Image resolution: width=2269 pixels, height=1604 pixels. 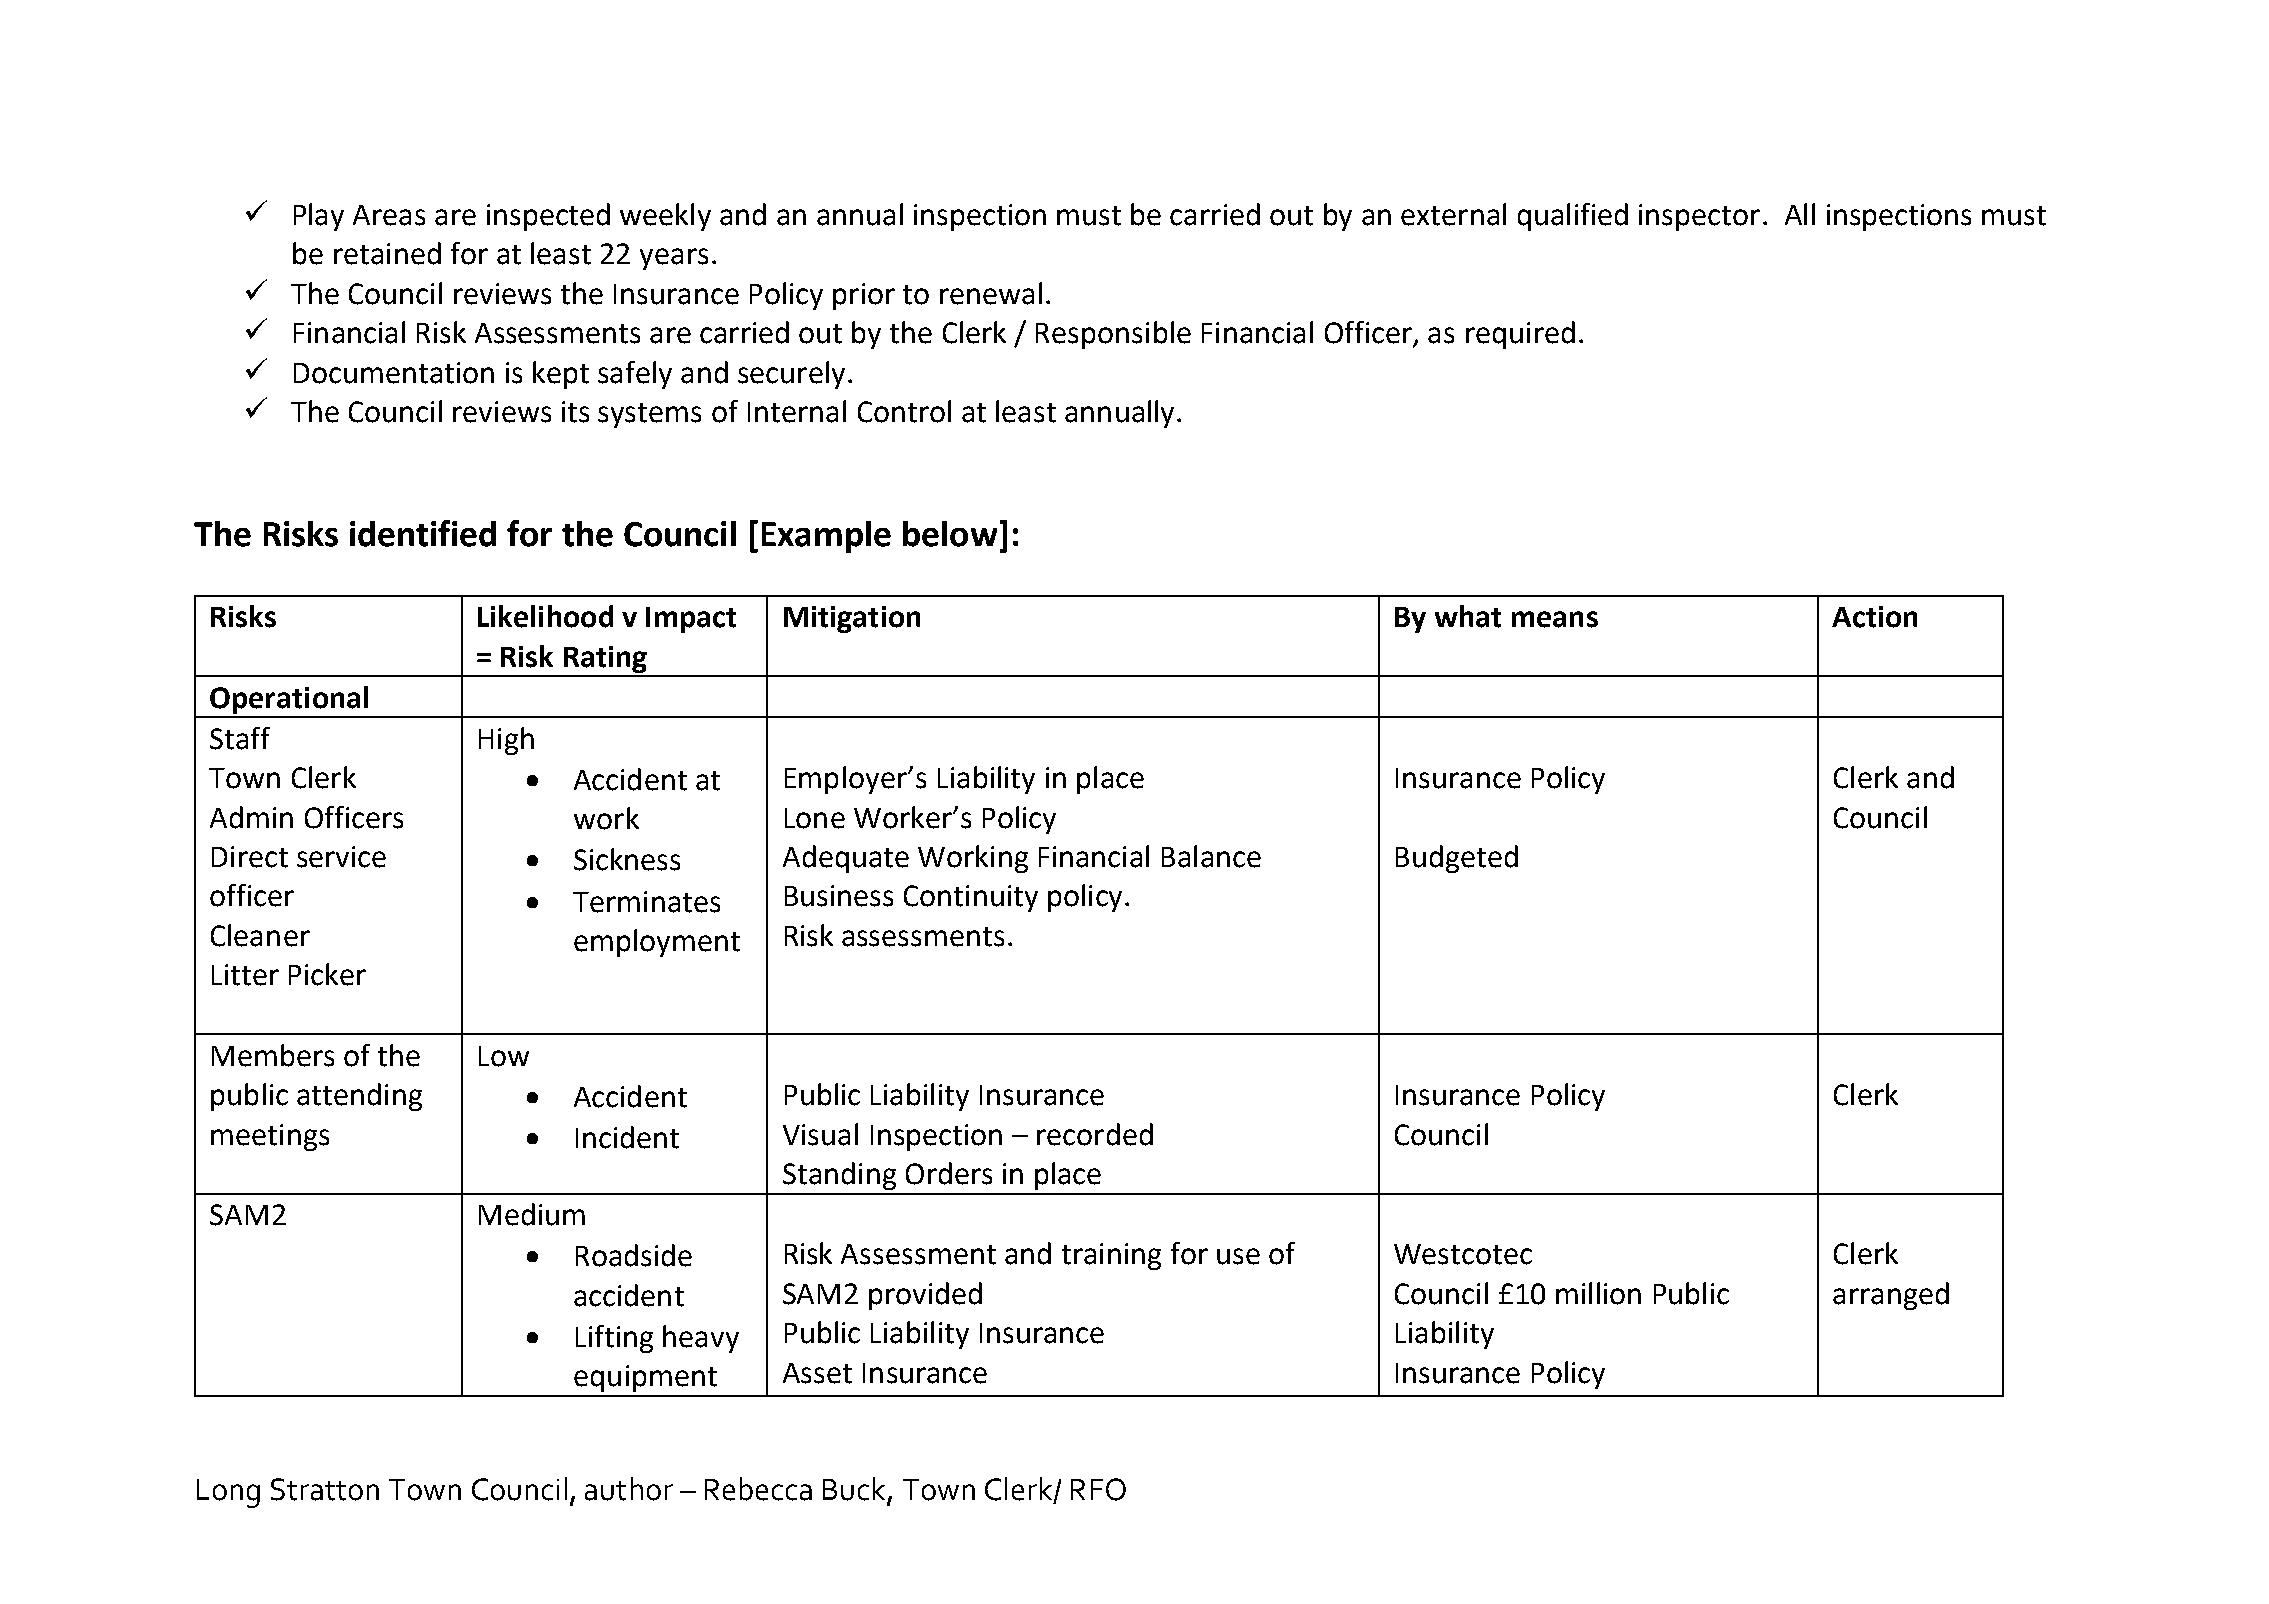 What do you see at coordinates (325, 1489) in the image?
I see `Stratton` at bounding box center [325, 1489].
